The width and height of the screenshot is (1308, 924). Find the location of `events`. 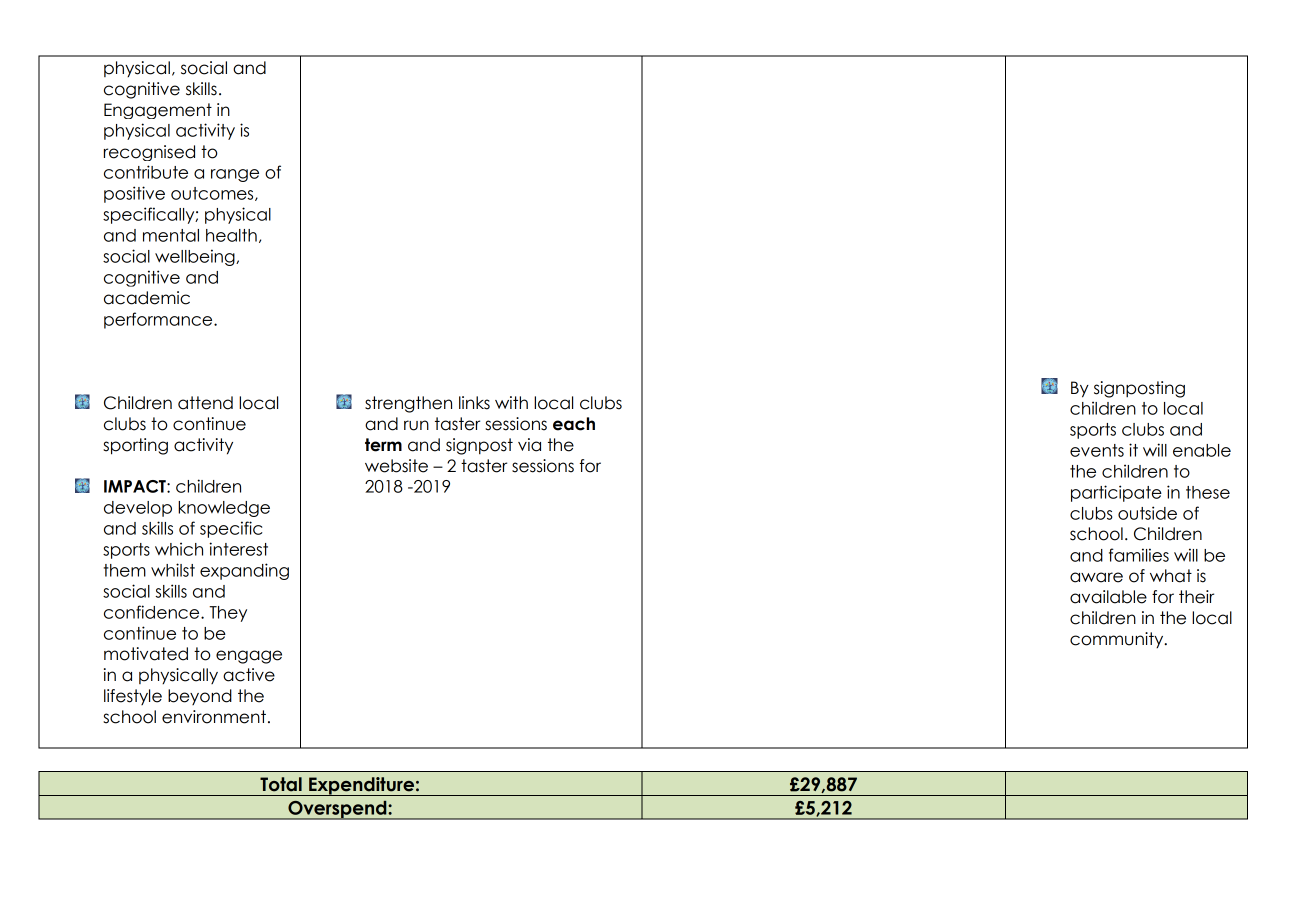

events is located at coordinates (1097, 450).
